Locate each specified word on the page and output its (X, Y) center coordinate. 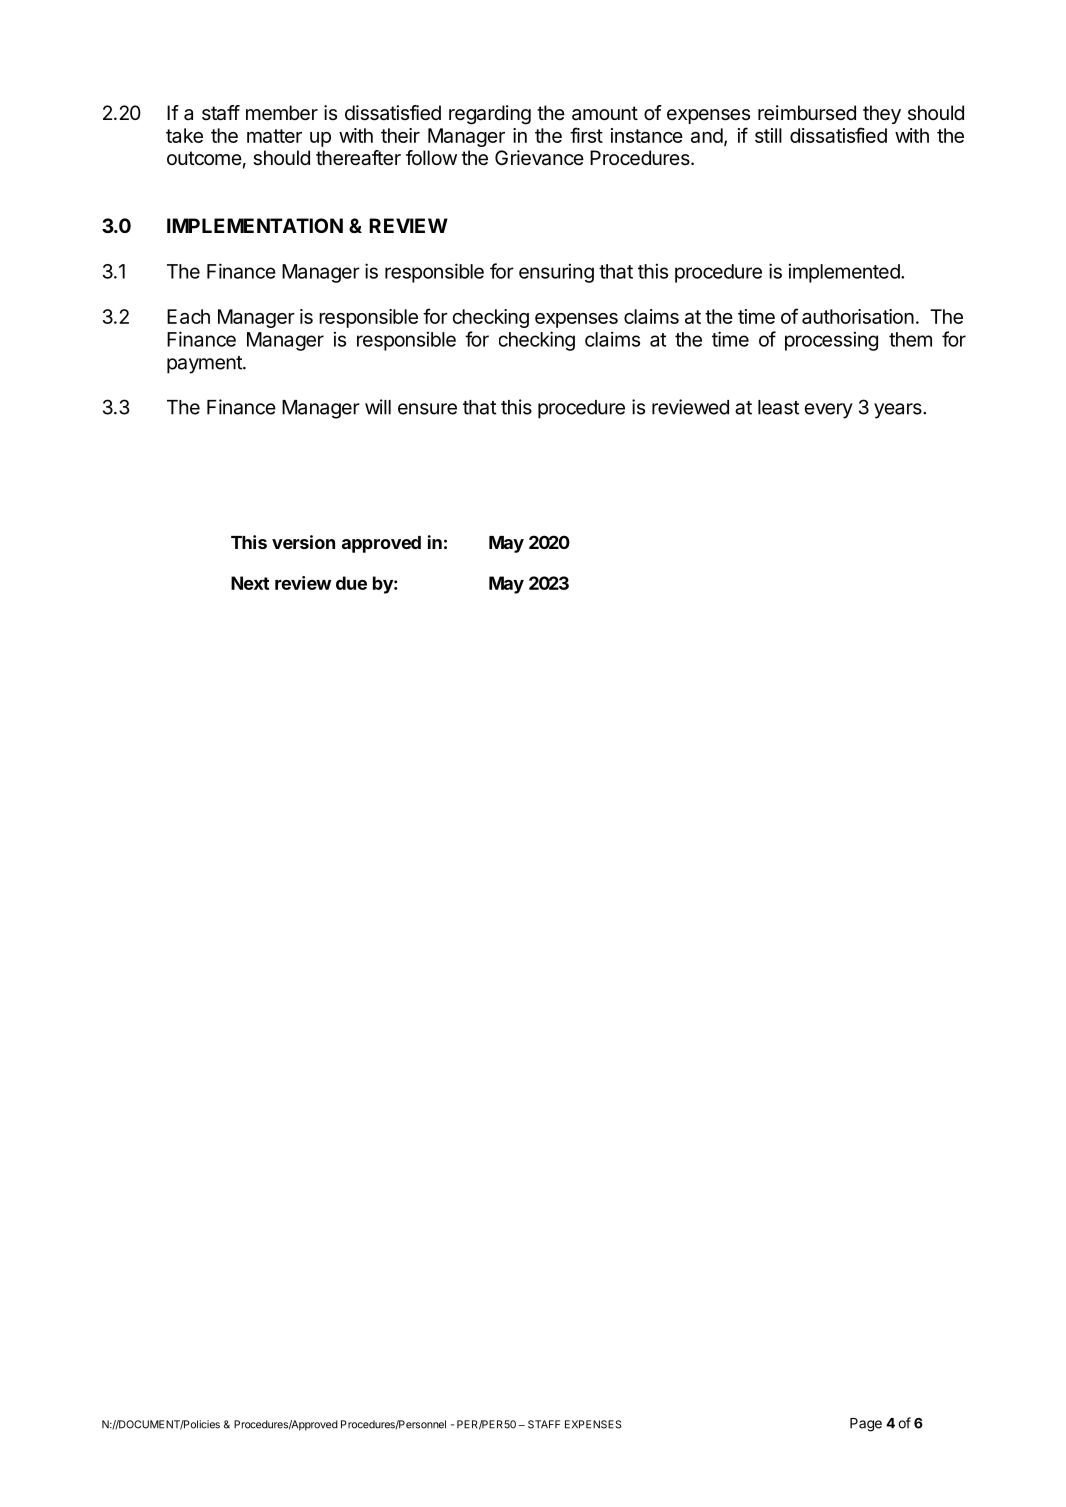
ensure (427, 409)
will (378, 407)
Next (250, 583)
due (351, 583)
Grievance (539, 158)
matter (274, 136)
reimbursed (807, 113)
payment (205, 365)
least (778, 407)
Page (866, 1425)
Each (188, 316)
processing (831, 341)
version (303, 542)
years (899, 411)
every (829, 411)
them (910, 339)
